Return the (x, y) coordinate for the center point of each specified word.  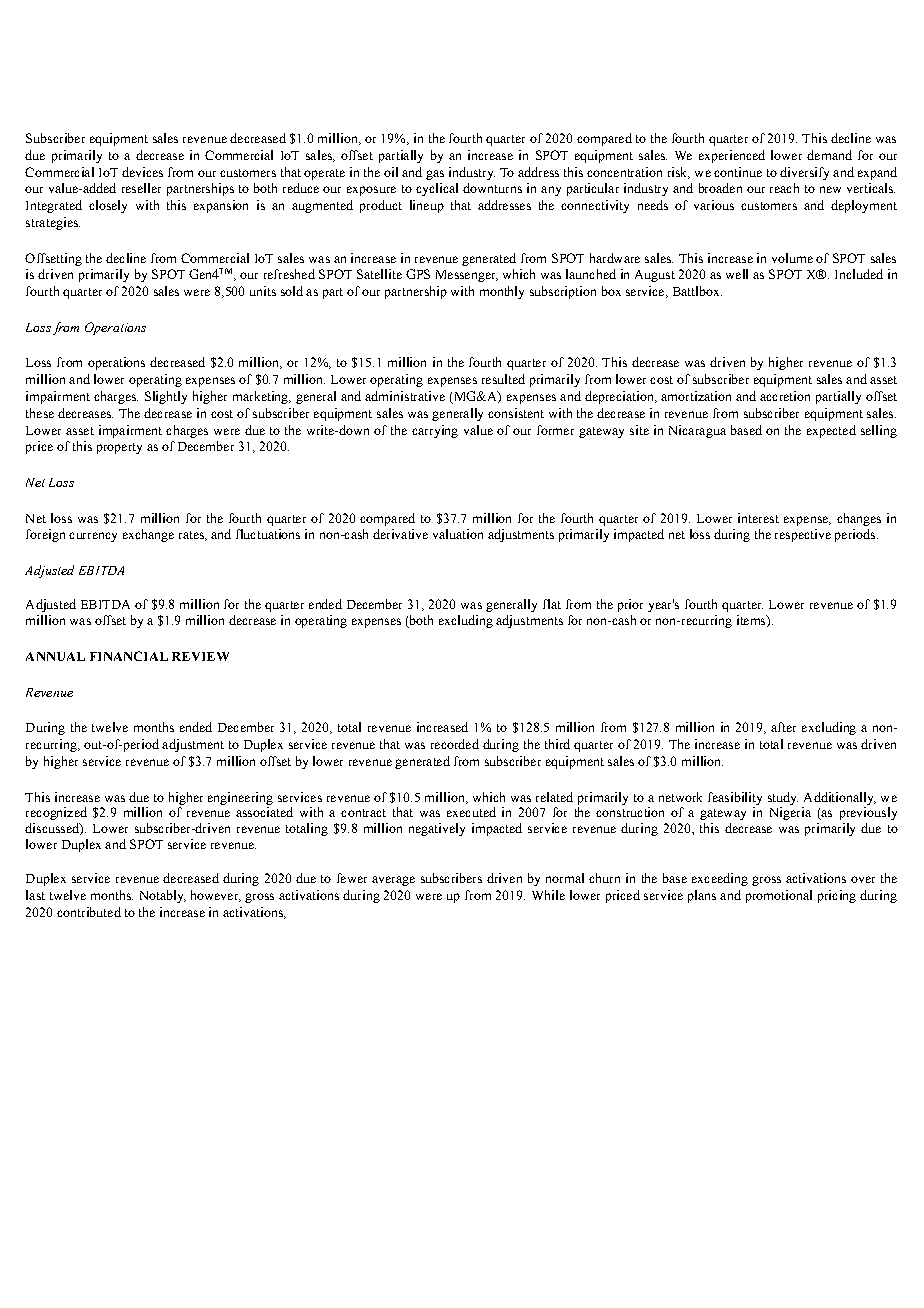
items (752, 621)
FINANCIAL (129, 656)
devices (142, 172)
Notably (163, 896)
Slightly (166, 397)
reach (784, 188)
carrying (435, 431)
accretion (785, 396)
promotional (779, 896)
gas (435, 175)
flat (552, 604)
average (393, 881)
